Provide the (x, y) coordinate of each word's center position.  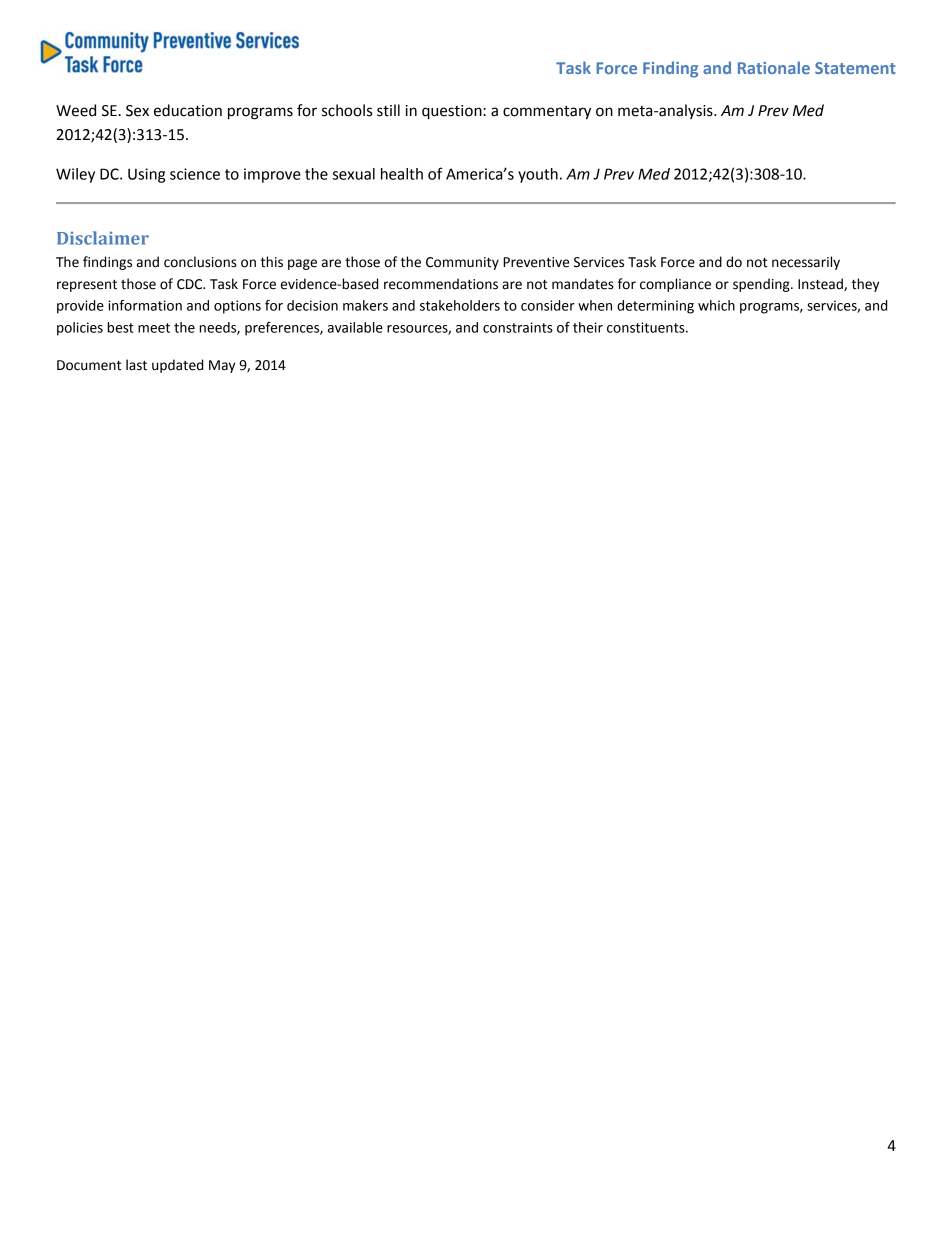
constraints (518, 327)
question (453, 112)
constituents (647, 327)
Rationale (774, 67)
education (188, 110)
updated (177, 366)
